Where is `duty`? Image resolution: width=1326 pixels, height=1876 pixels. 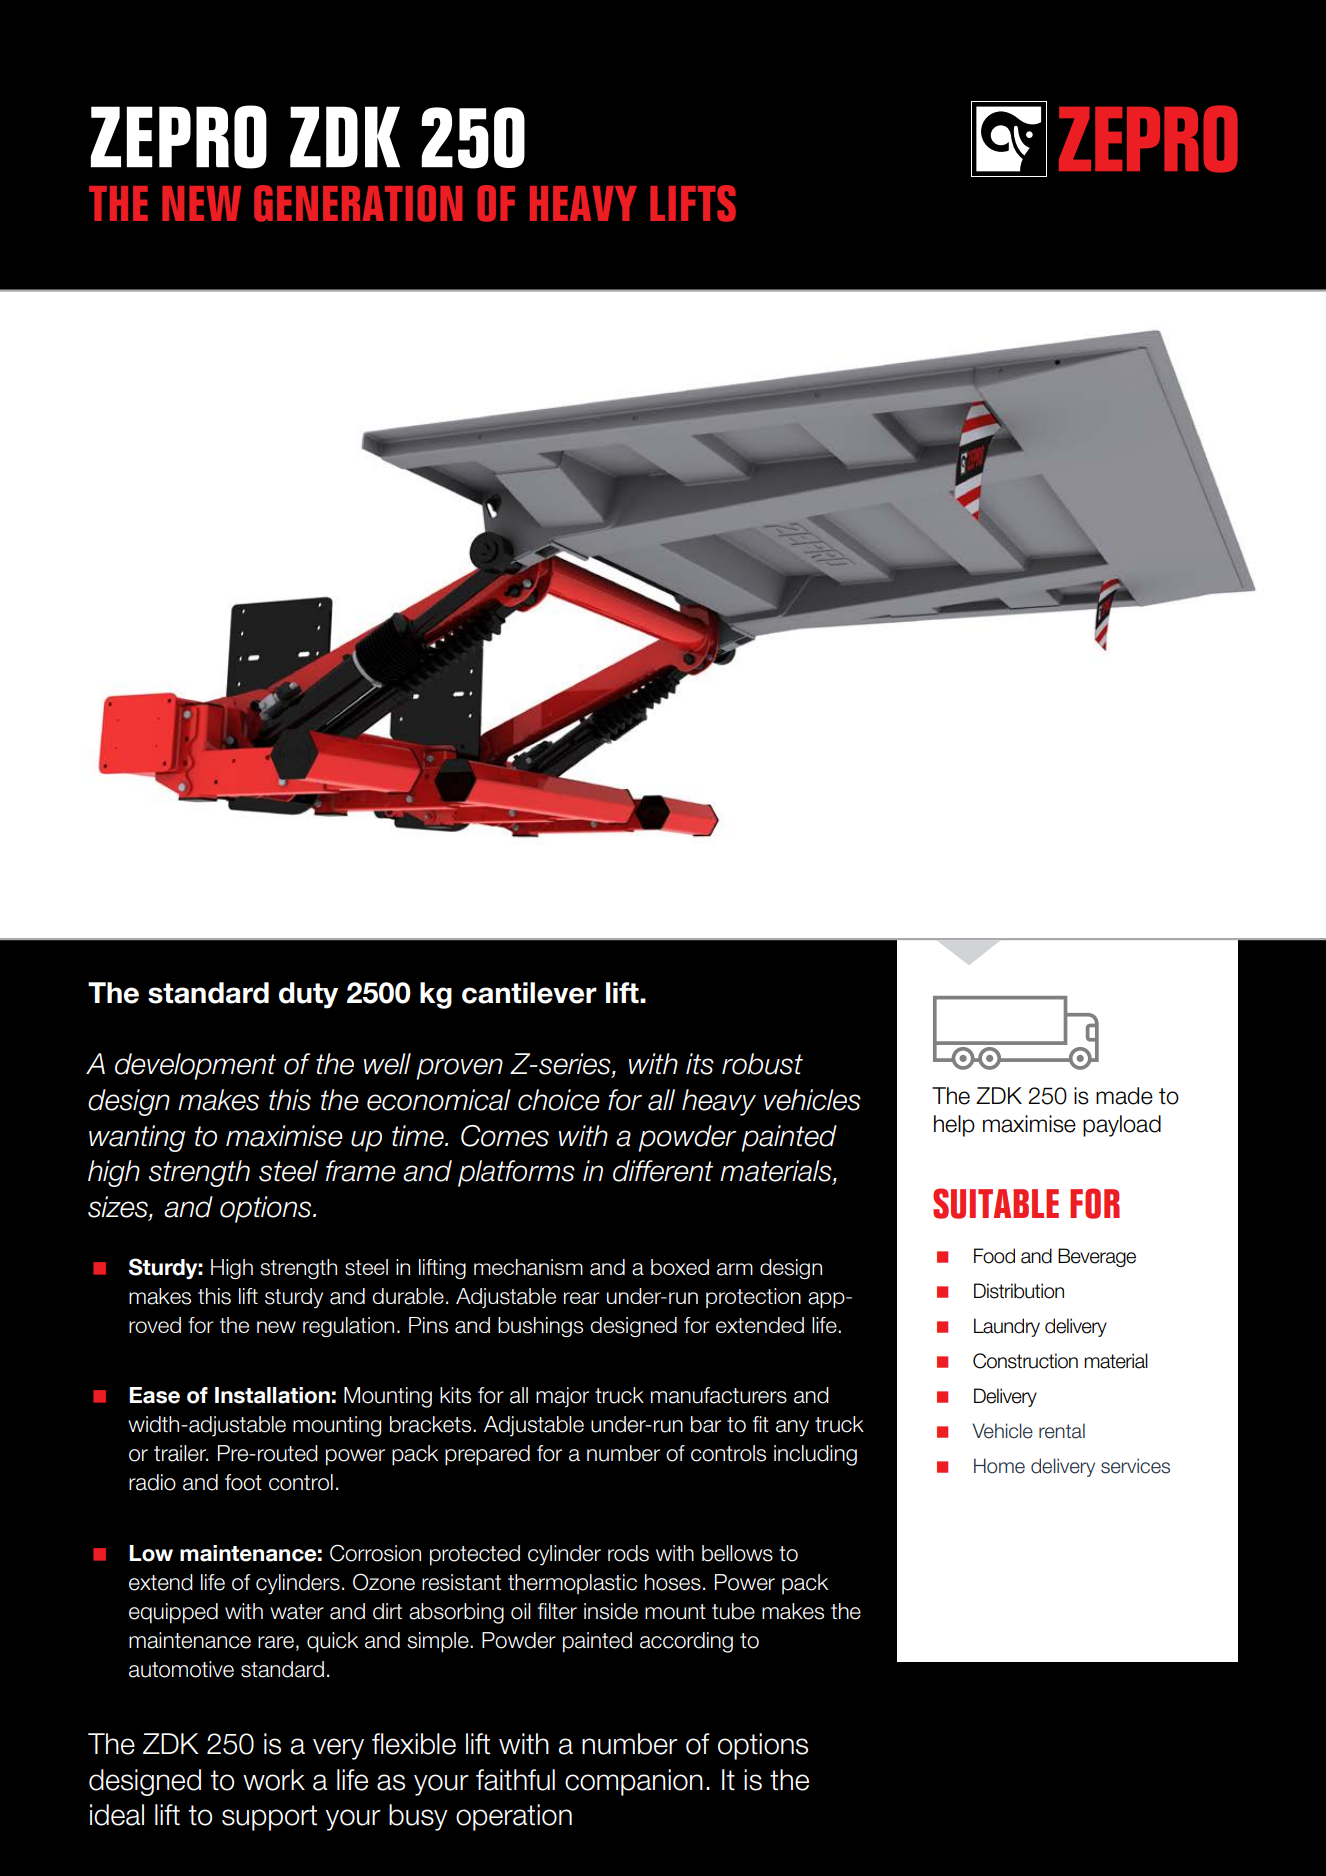 duty is located at coordinates (308, 995).
